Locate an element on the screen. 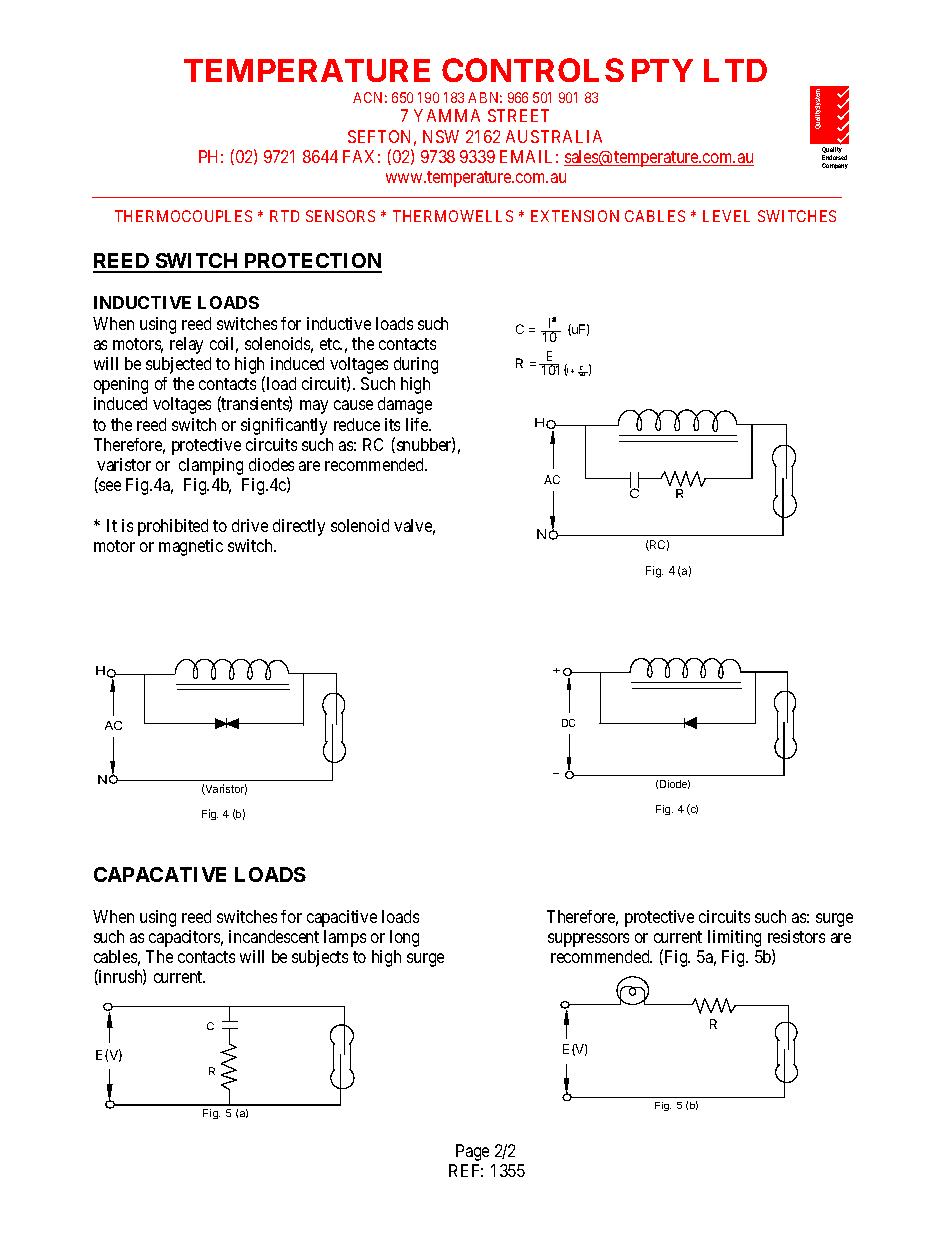  life is located at coordinates (418, 424).
